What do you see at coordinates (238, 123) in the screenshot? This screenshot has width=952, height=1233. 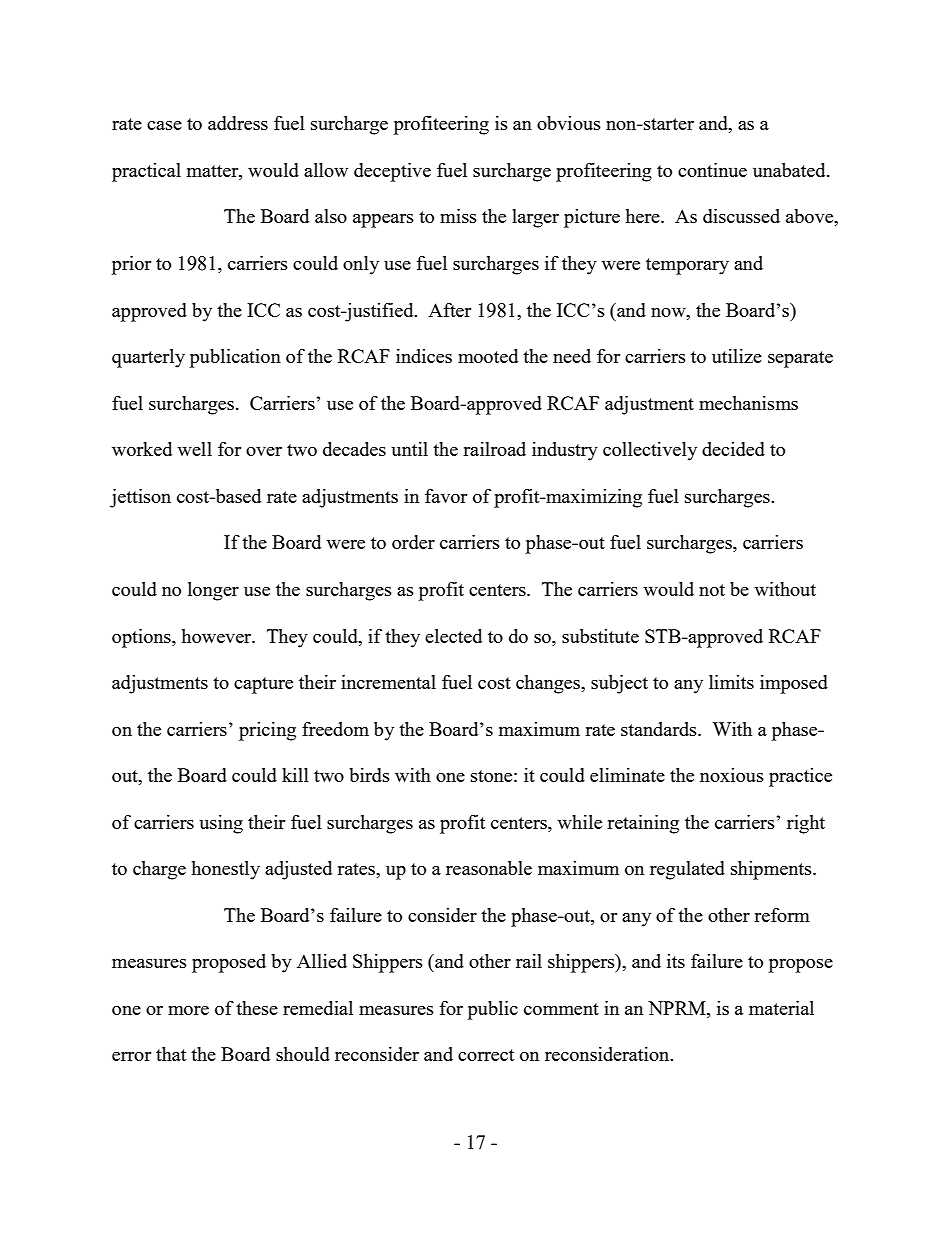 I see `address` at bounding box center [238, 123].
